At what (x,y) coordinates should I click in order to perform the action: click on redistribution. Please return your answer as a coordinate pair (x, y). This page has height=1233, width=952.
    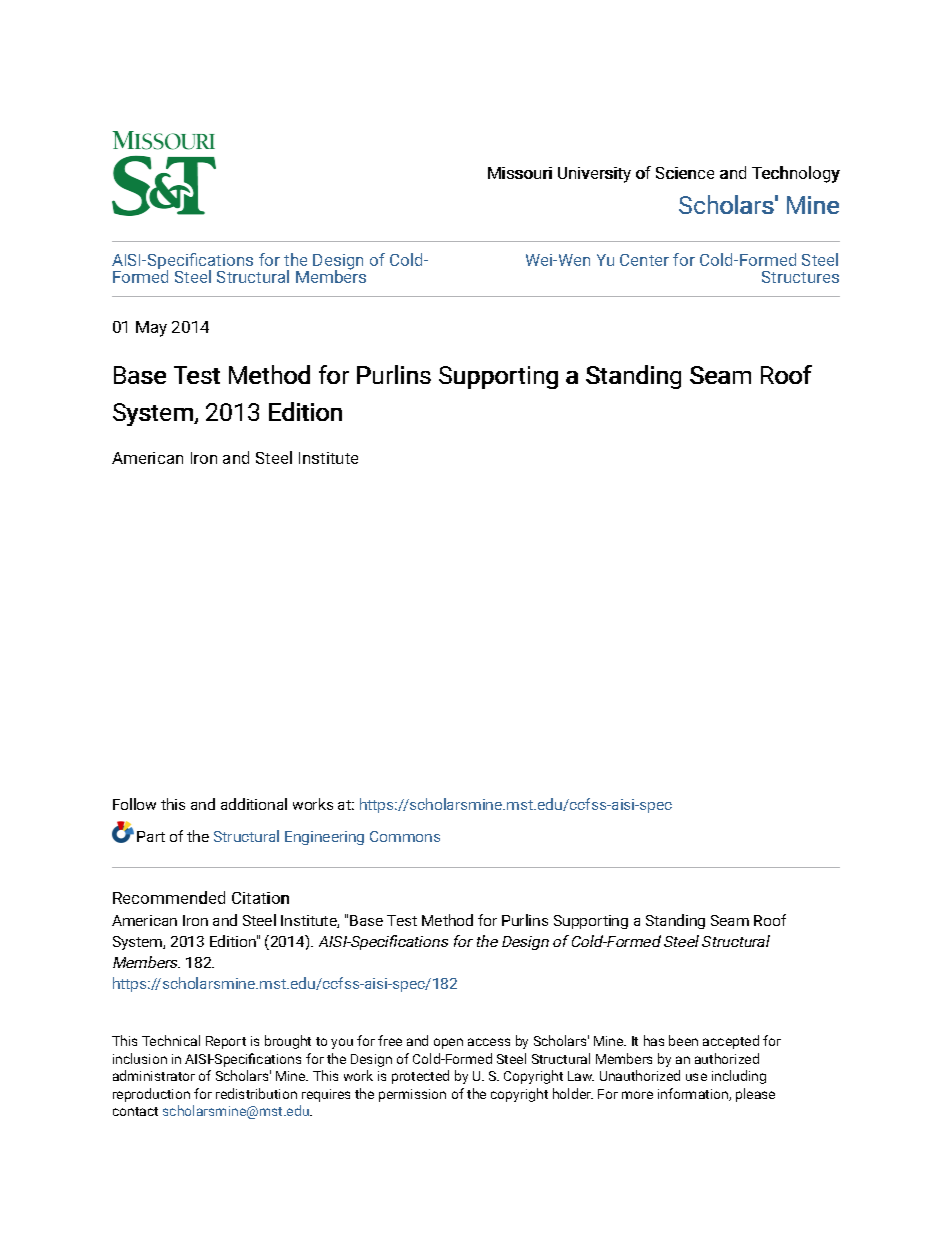
    Looking at the image, I should click on (256, 1093).
